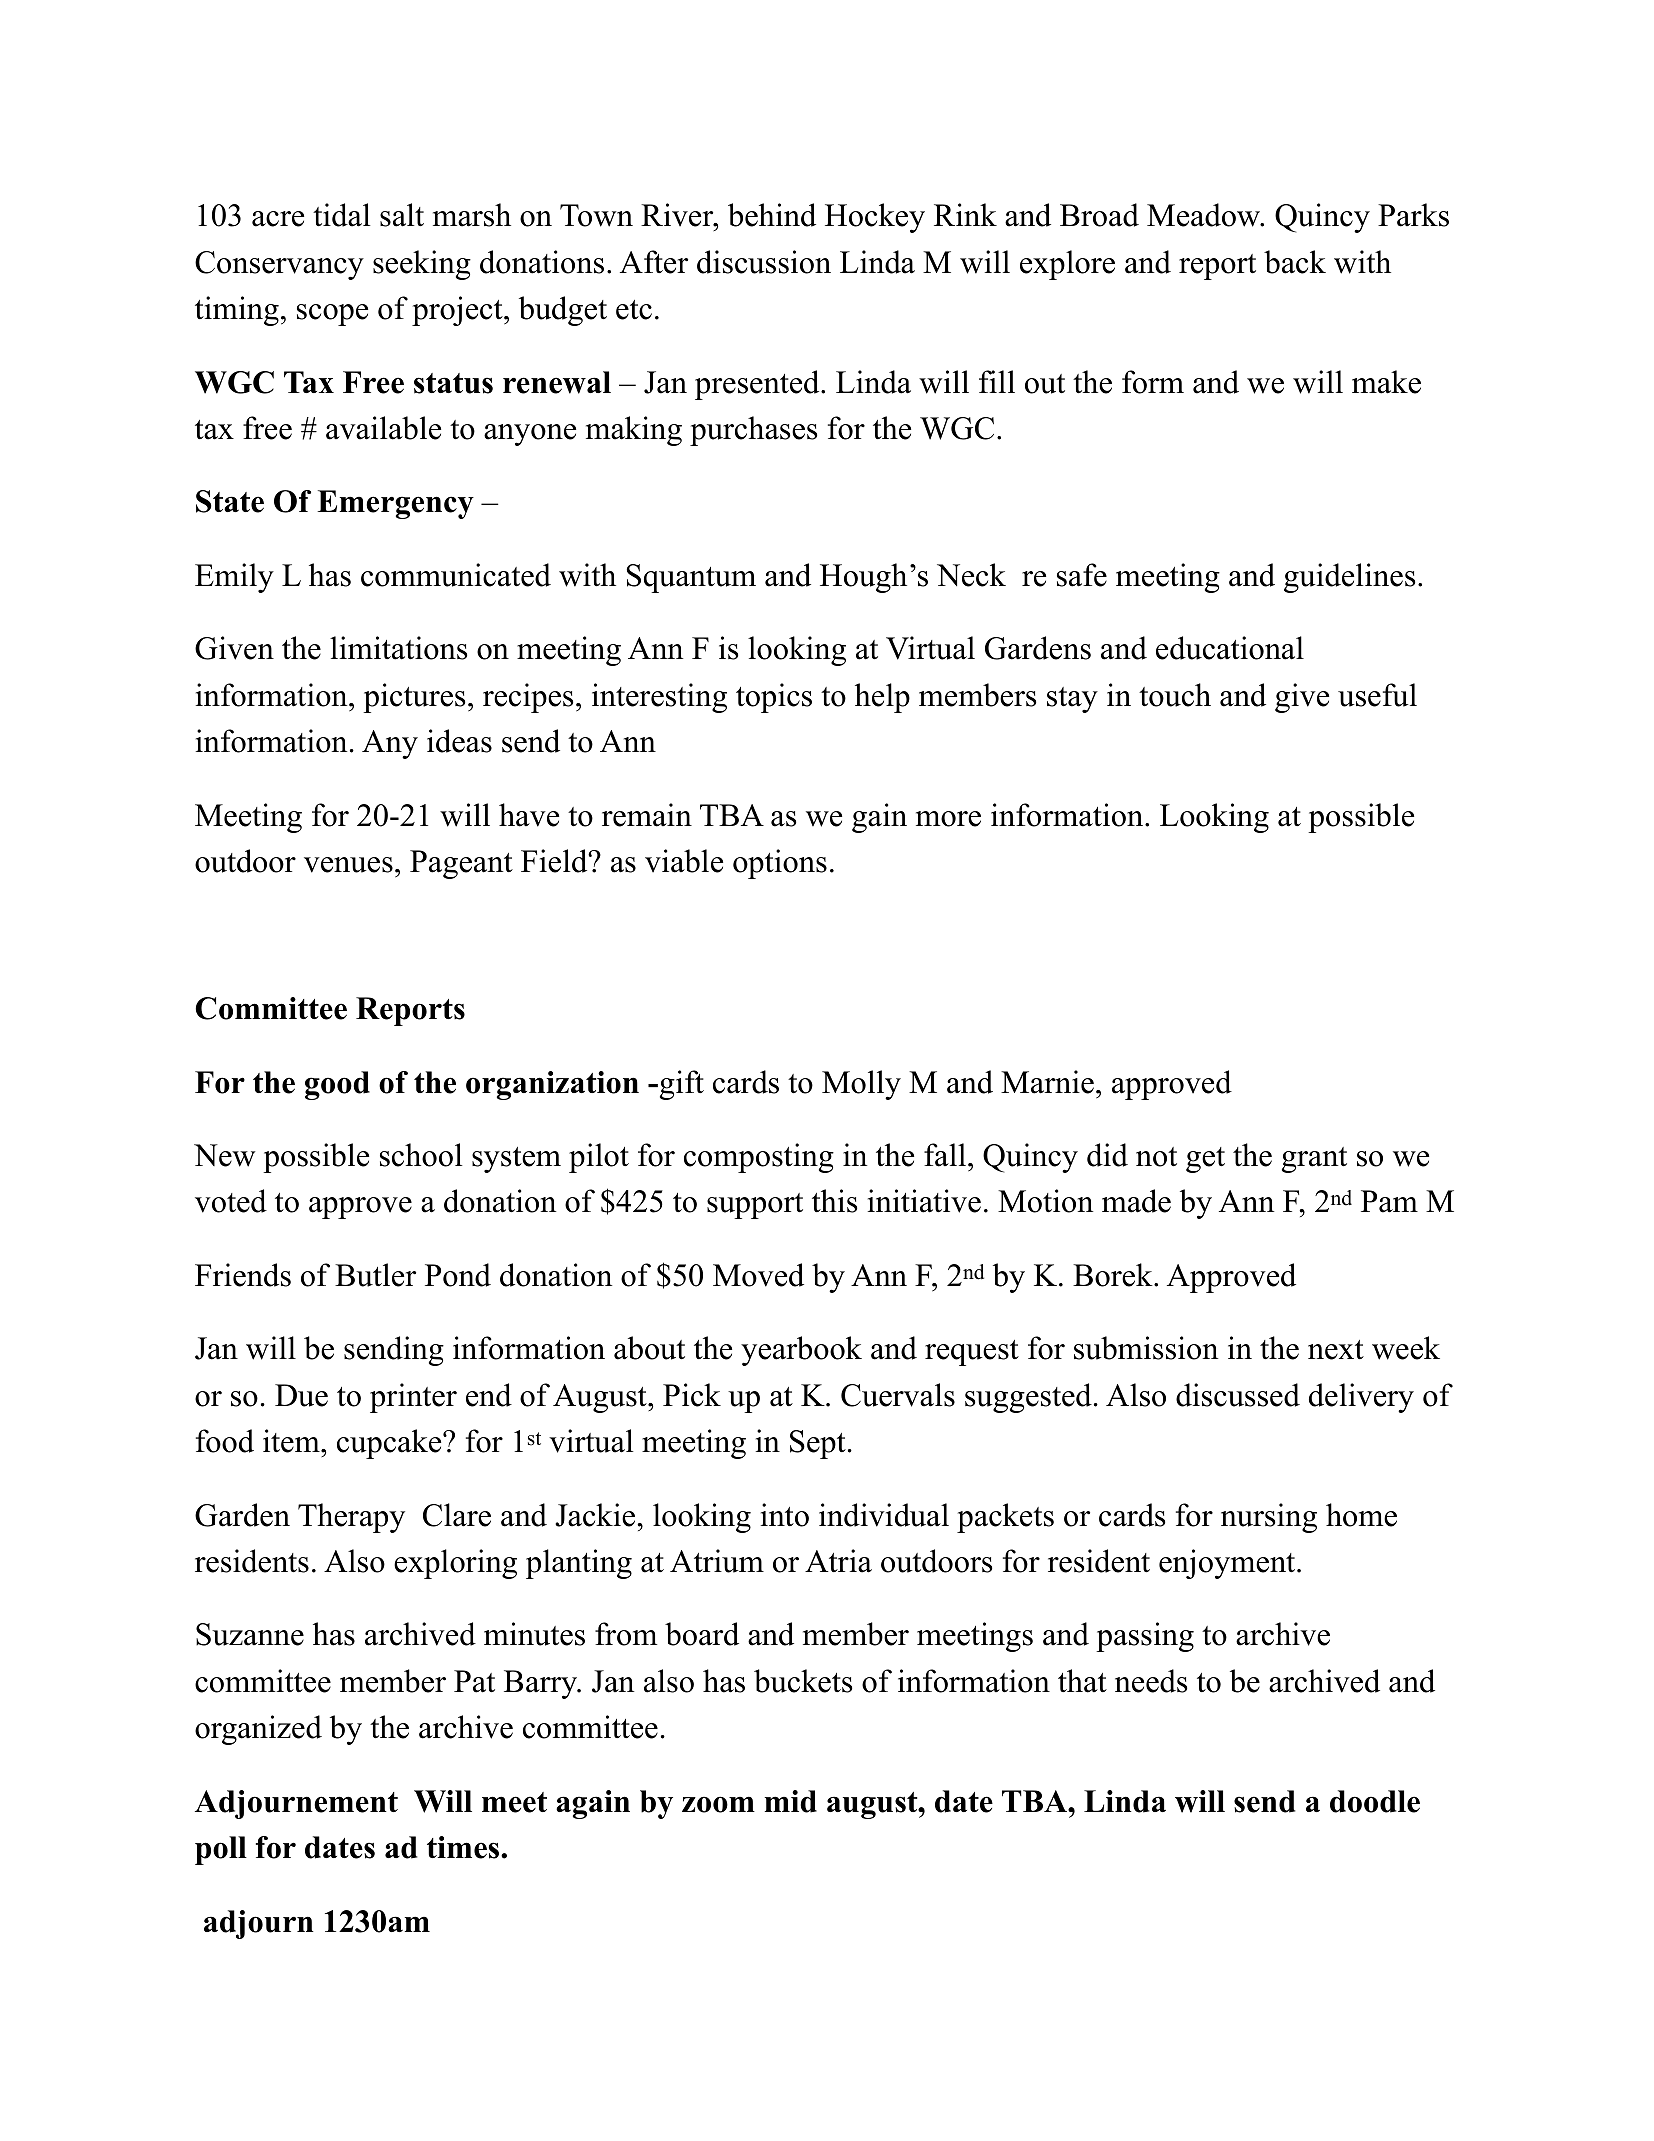 Image resolution: width=1654 pixels, height=2141 pixels. Describe the element at coordinates (764, 262) in the screenshot. I see `discussion` at that location.
